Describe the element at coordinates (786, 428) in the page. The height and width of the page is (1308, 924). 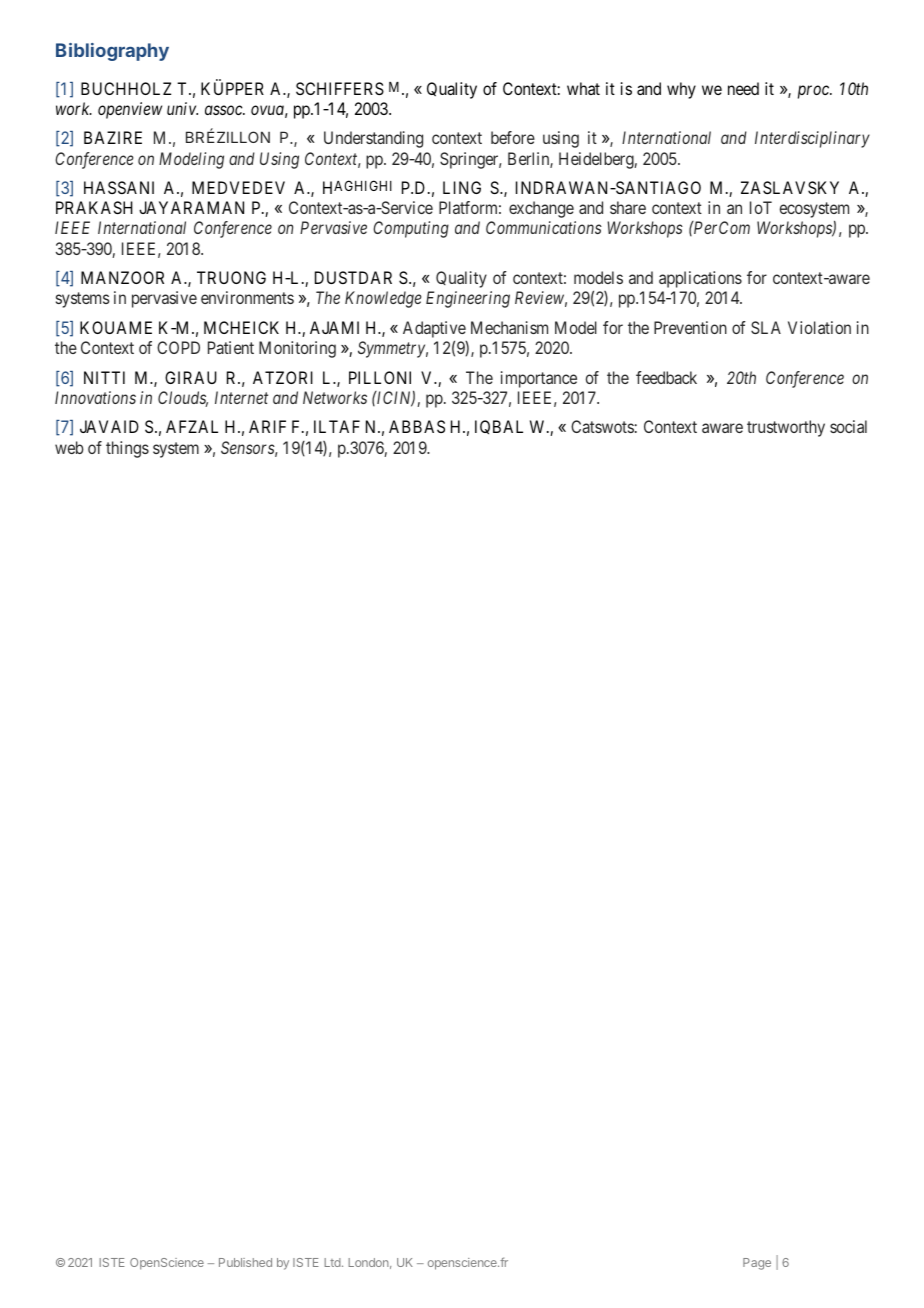
I see `trustworthy` at that location.
